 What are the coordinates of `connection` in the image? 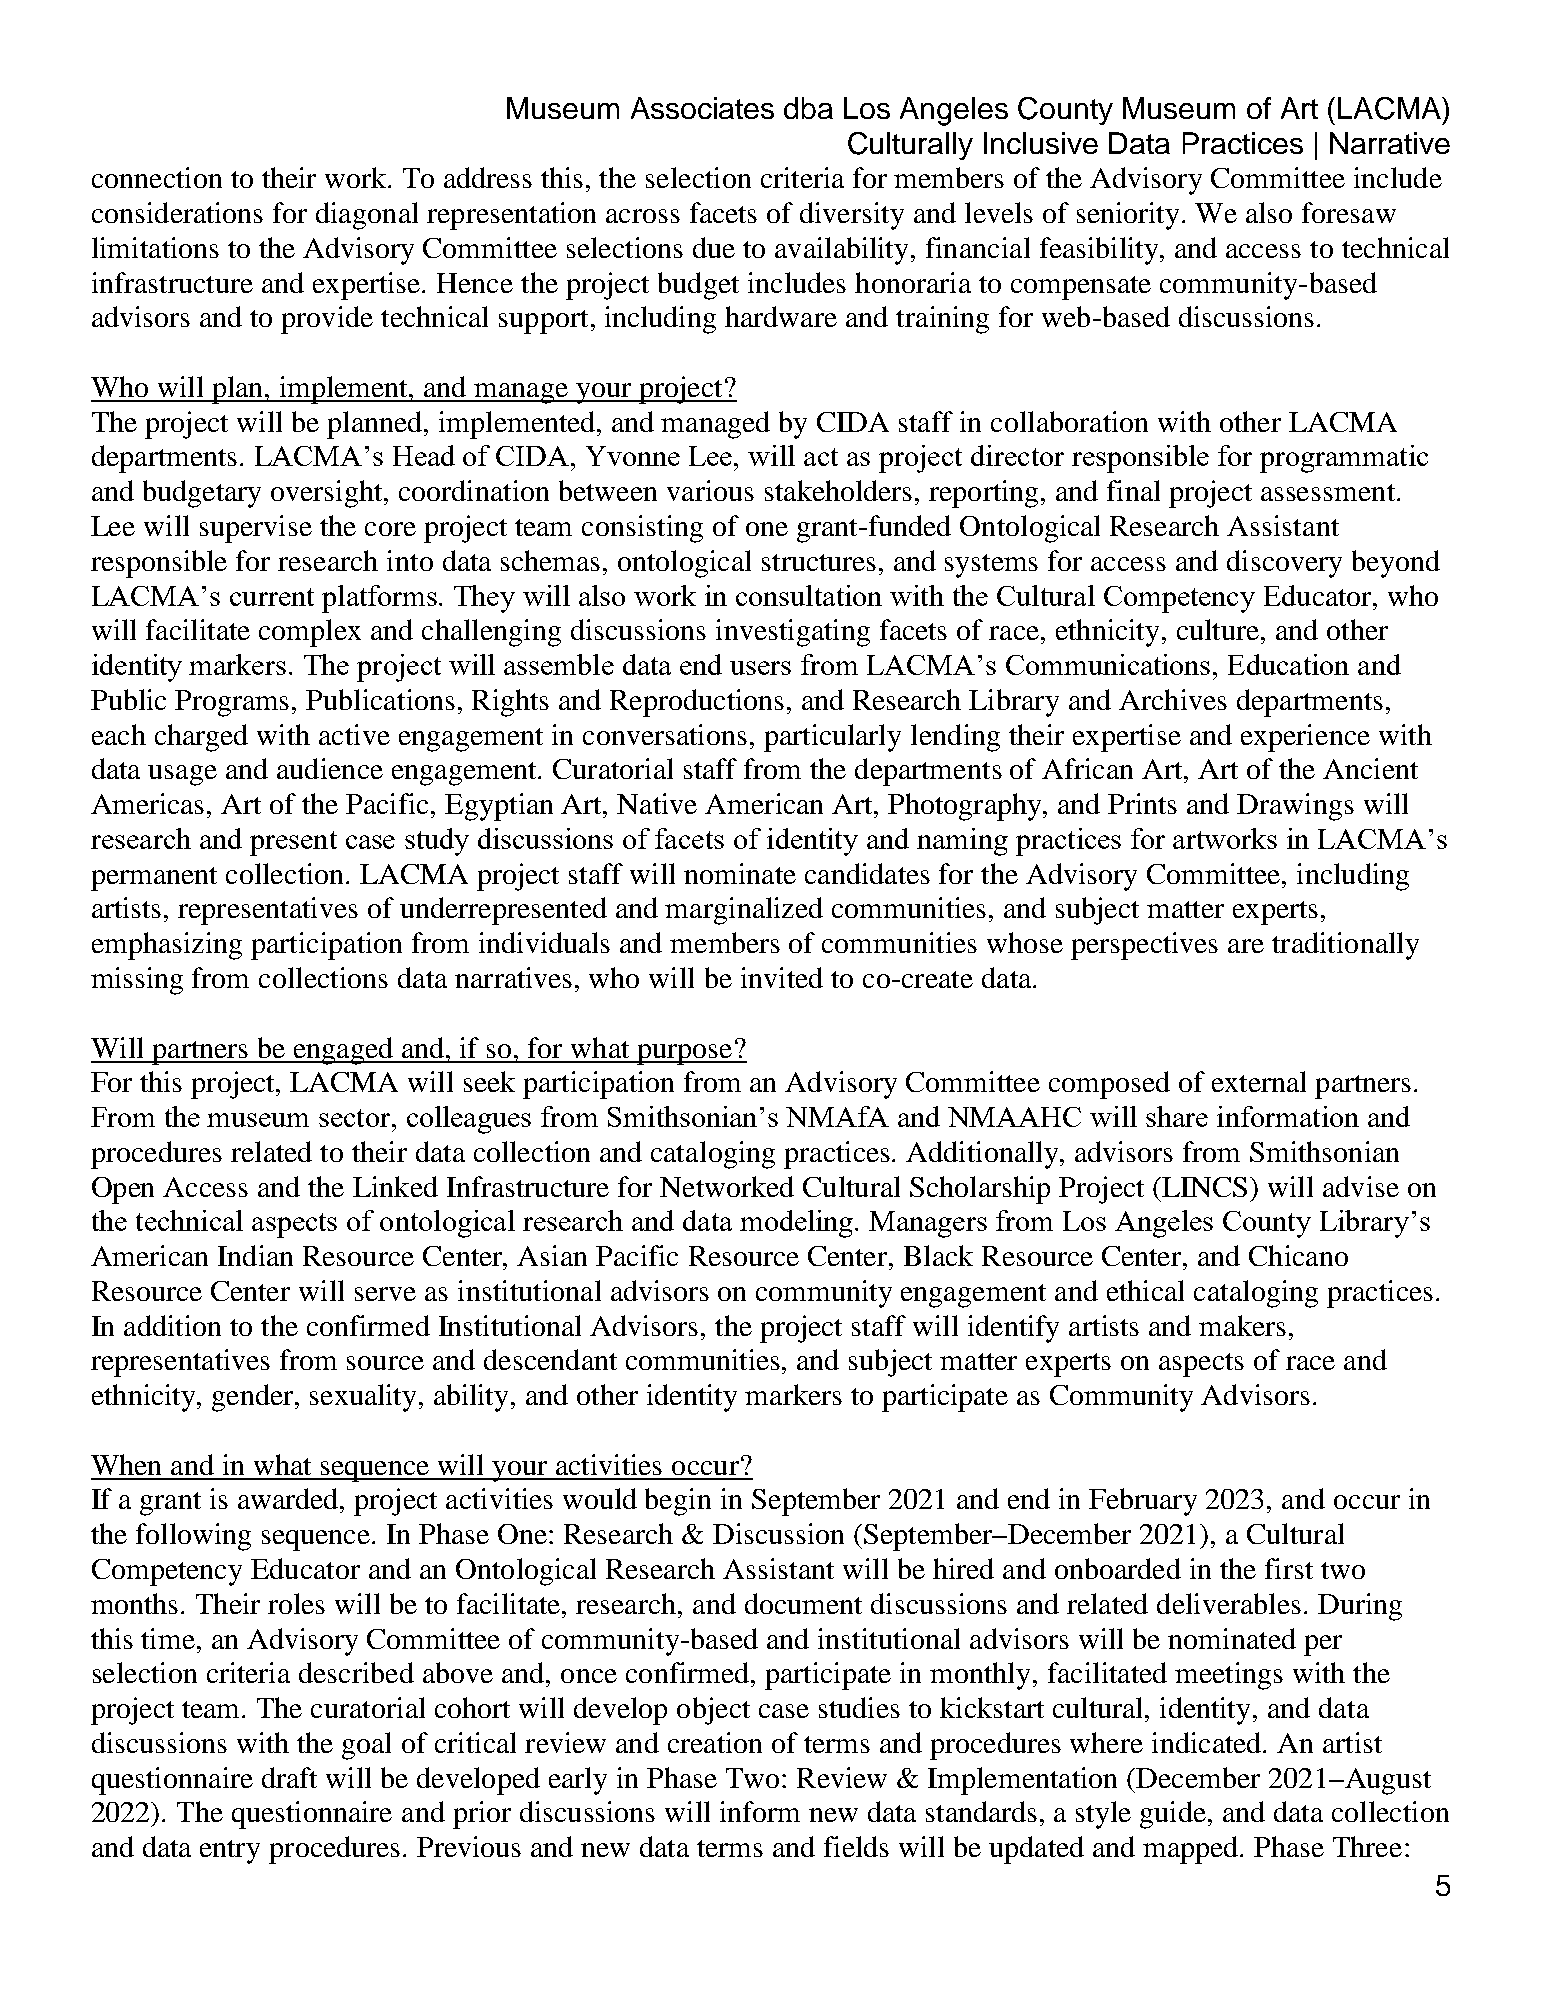 It's located at (157, 177).
